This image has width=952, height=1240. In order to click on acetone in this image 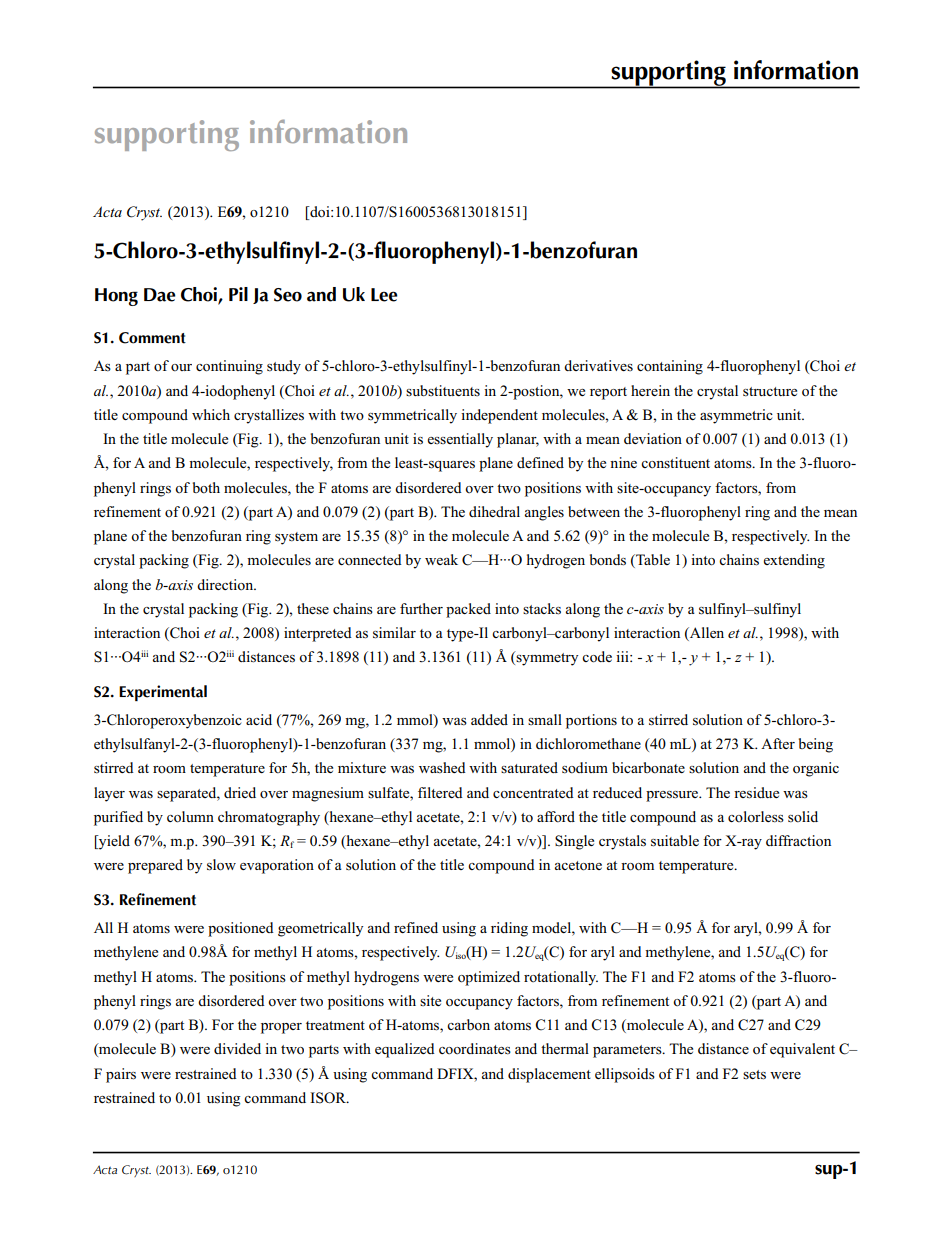, I will do `click(578, 866)`.
